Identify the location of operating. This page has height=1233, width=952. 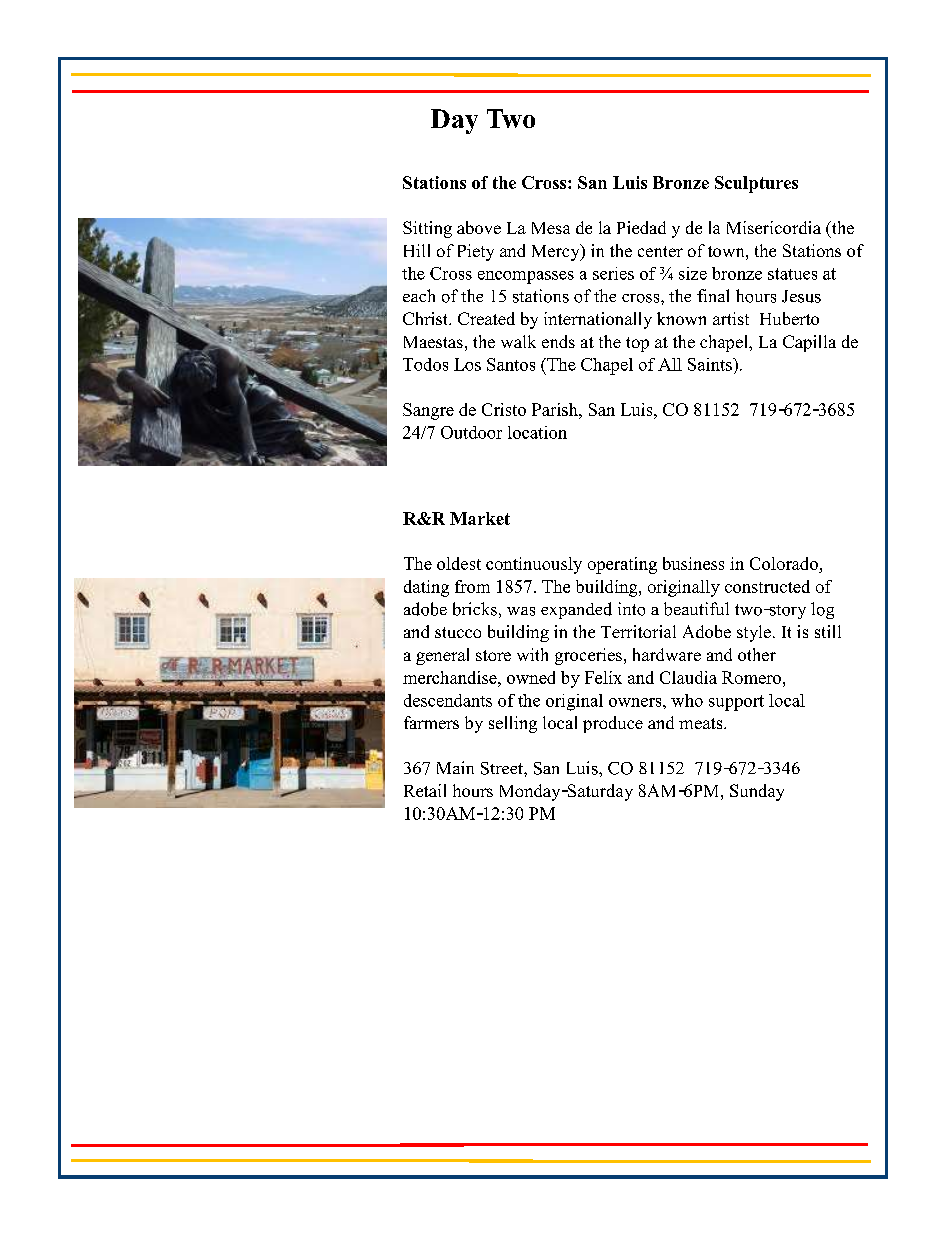
(622, 565).
